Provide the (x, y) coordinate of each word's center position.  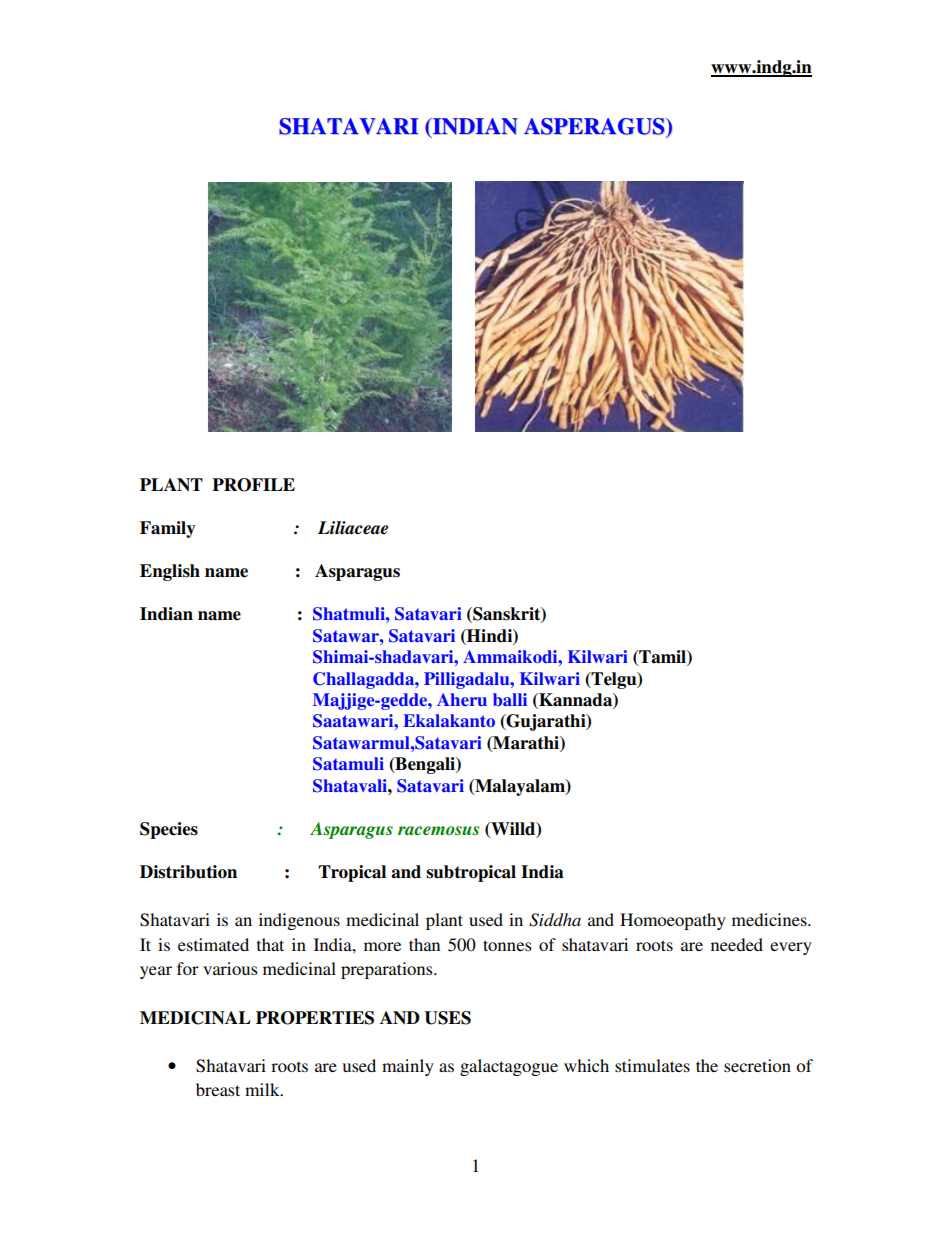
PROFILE (253, 485)
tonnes (507, 945)
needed (737, 944)
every (791, 948)
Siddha (555, 920)
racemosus (438, 830)
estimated (213, 944)
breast (218, 1089)
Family (167, 529)
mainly (408, 1067)
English (170, 572)
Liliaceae (353, 528)
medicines (770, 919)
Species (169, 830)
